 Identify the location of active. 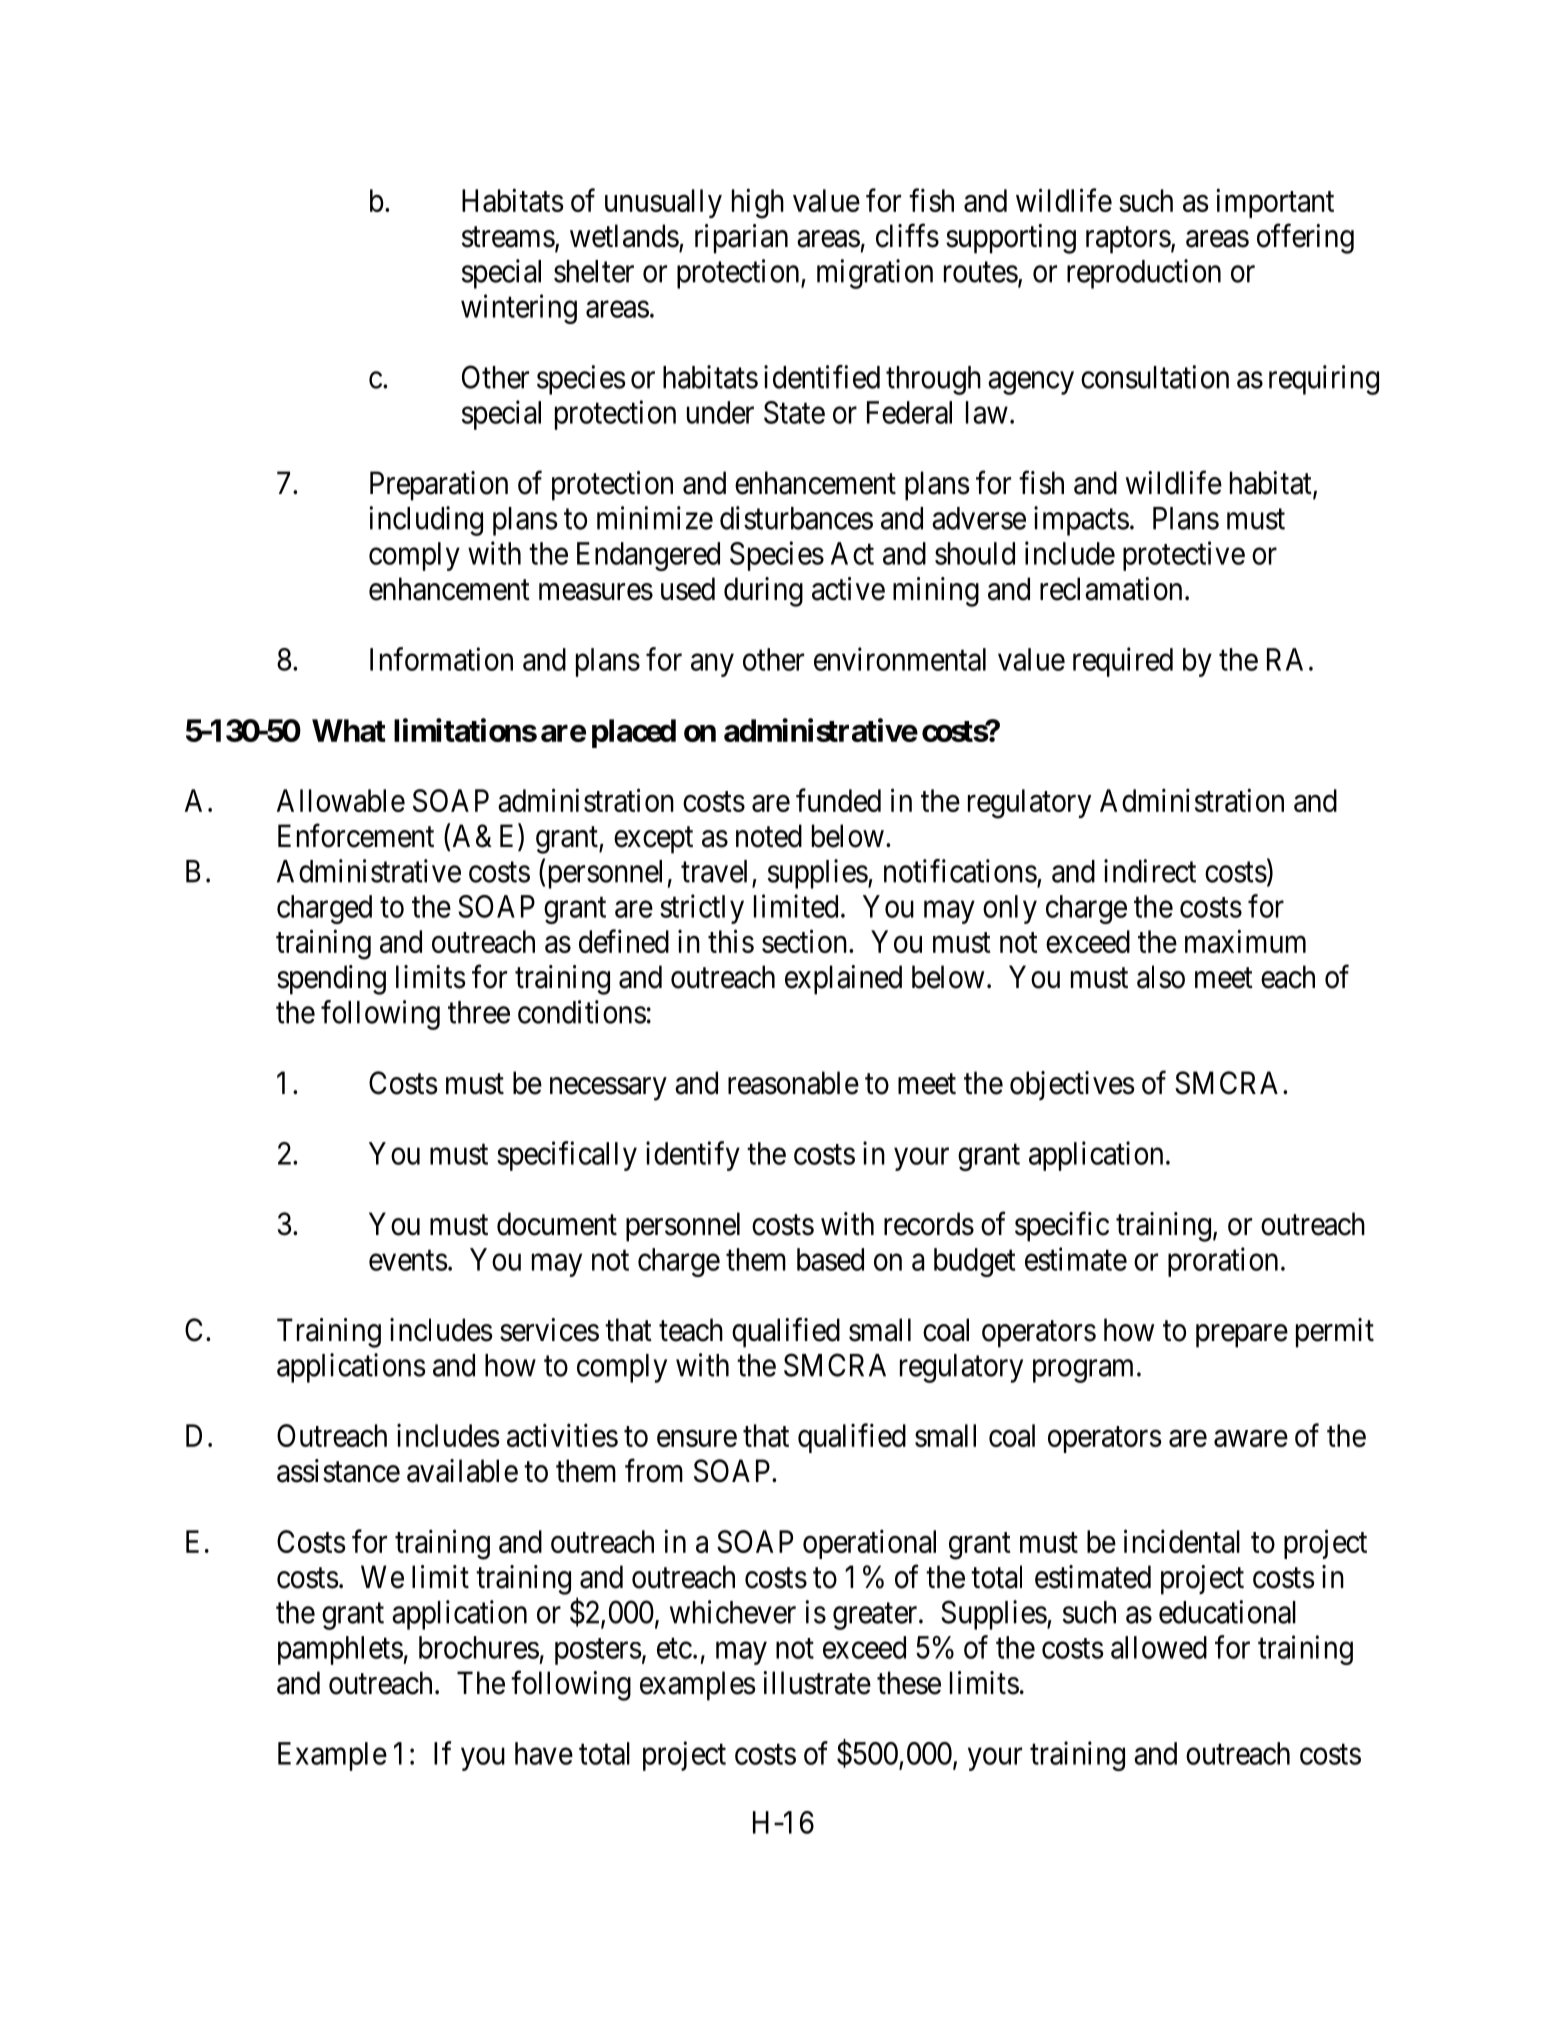
(848, 589).
